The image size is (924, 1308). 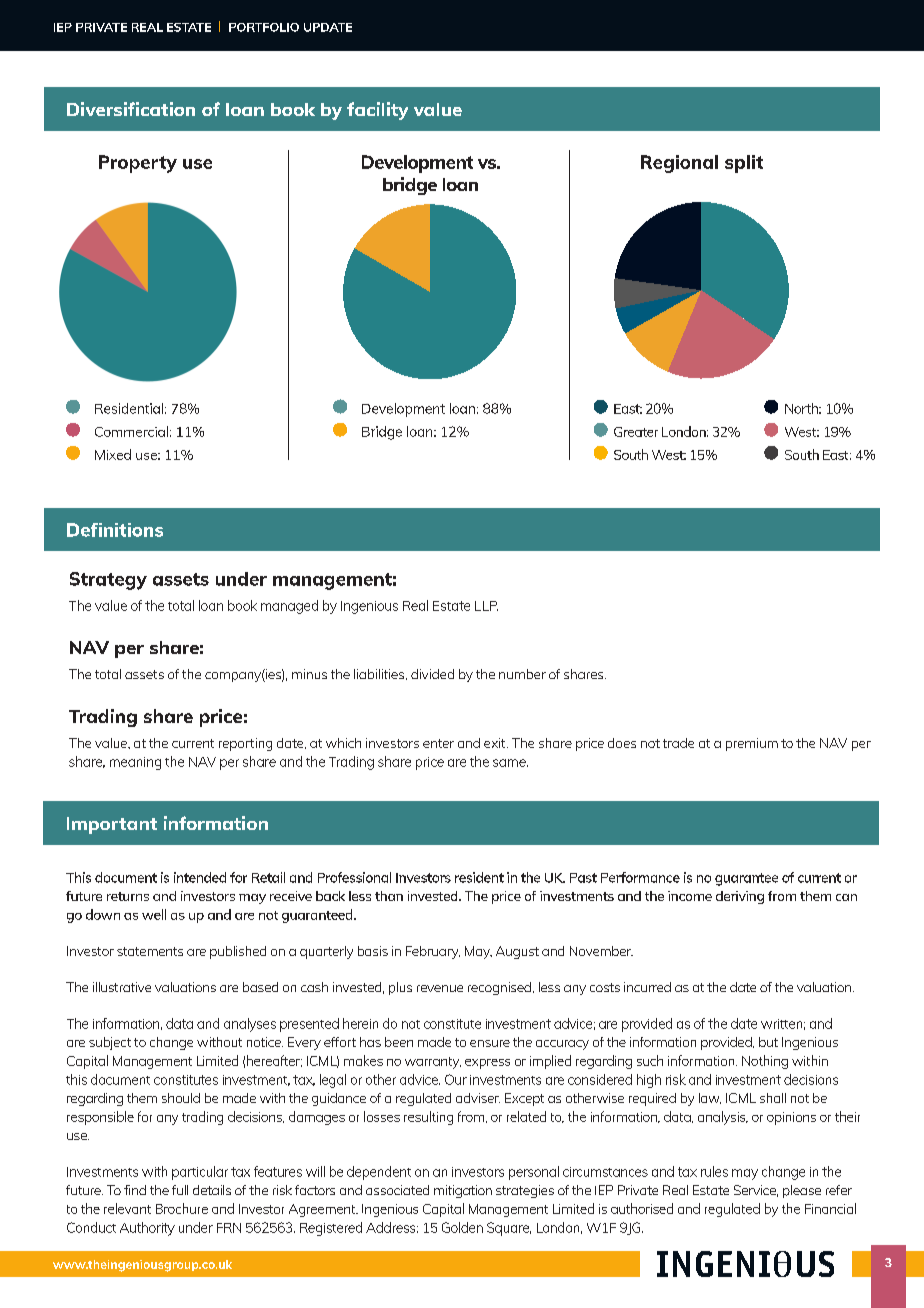 What do you see at coordinates (740, 897) in the screenshot?
I see `deriving` at bounding box center [740, 897].
